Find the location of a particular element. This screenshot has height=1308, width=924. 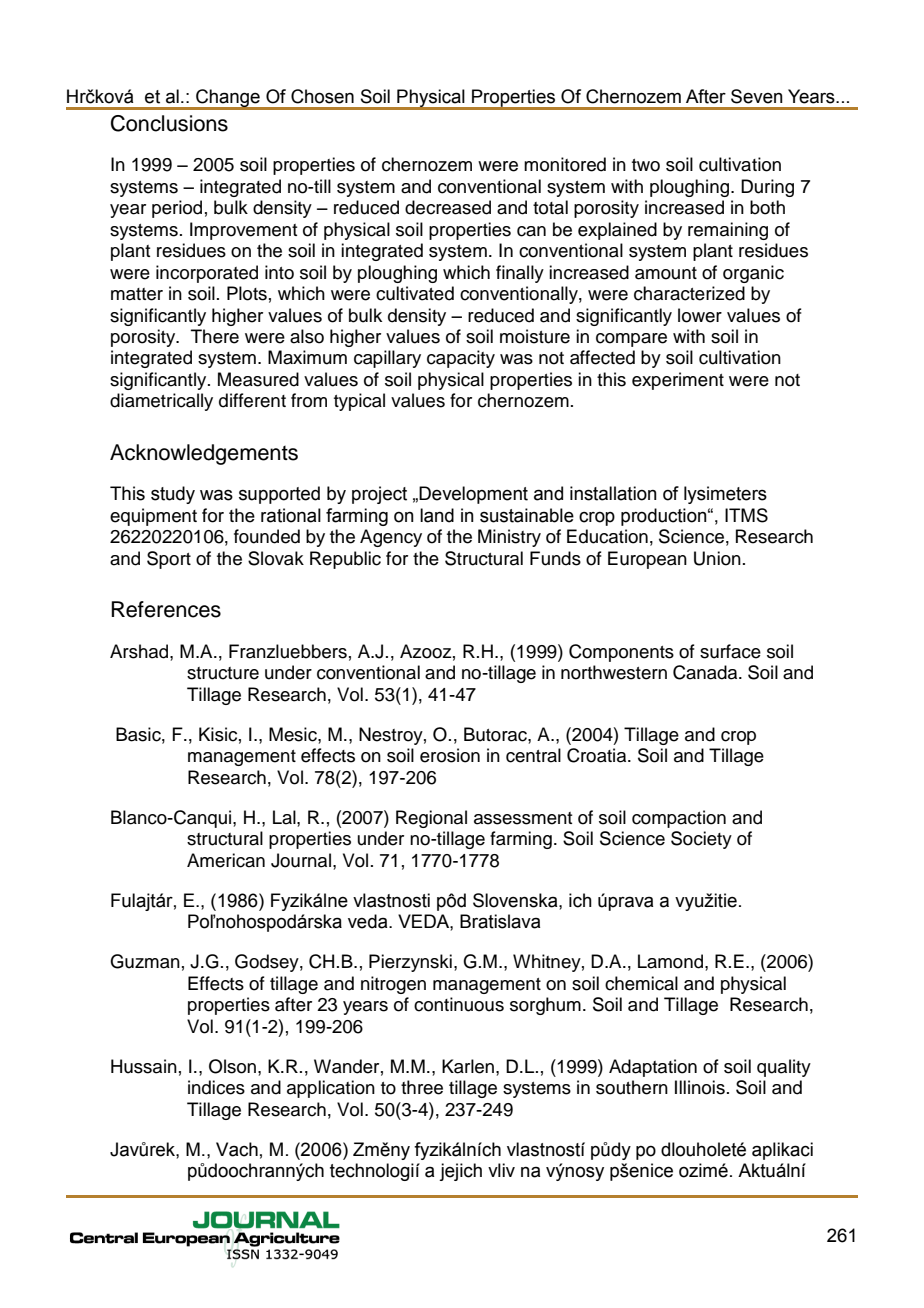

Change is located at coordinates (228, 99).
